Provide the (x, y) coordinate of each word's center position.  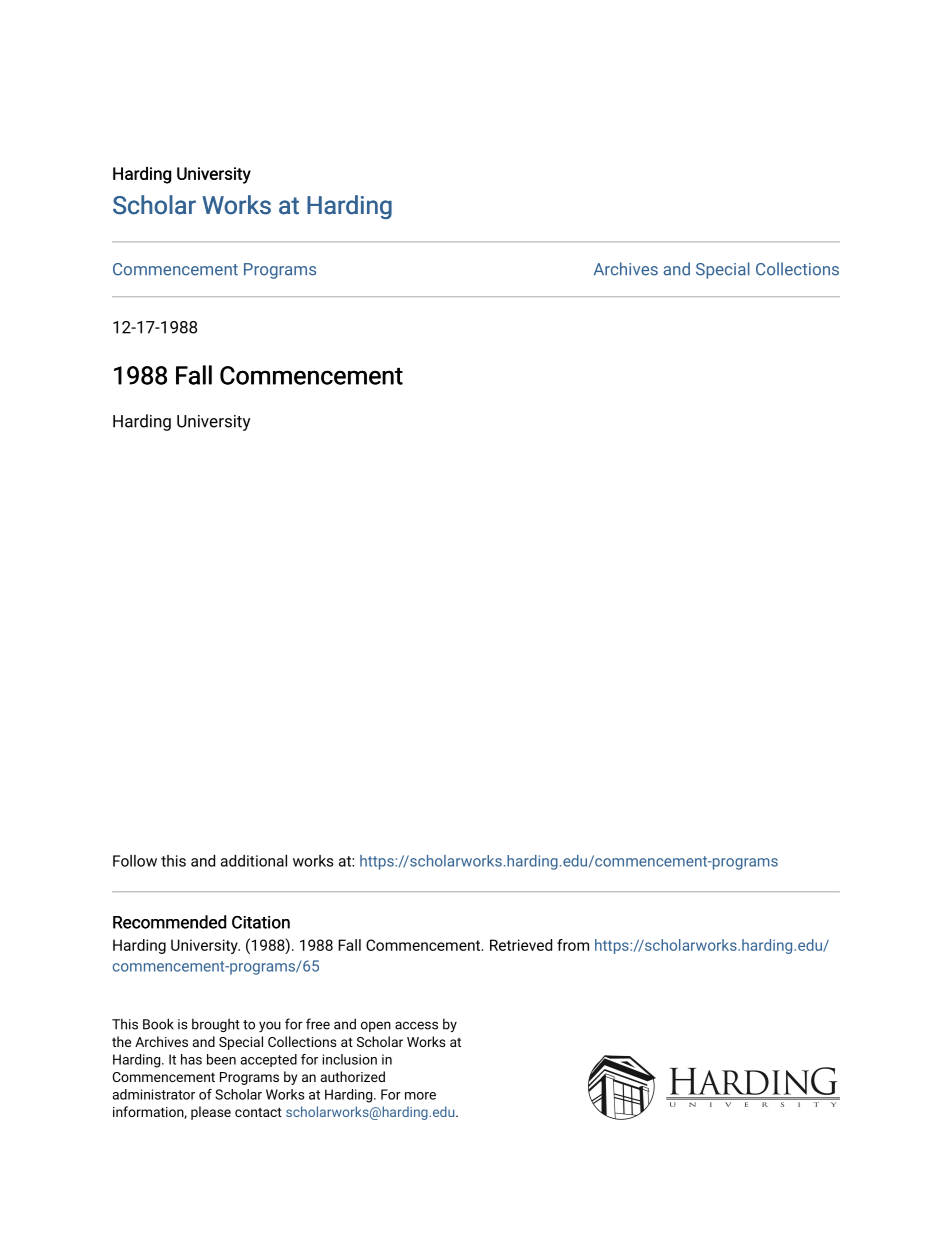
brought (216, 1025)
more (420, 1096)
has (191, 1059)
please (211, 1113)
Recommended (169, 922)
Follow (135, 861)
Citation (261, 922)
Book (158, 1024)
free (318, 1024)
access (416, 1025)
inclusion (350, 1059)
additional (254, 861)
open (376, 1026)
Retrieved (521, 945)
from (573, 945)
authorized (353, 1076)
